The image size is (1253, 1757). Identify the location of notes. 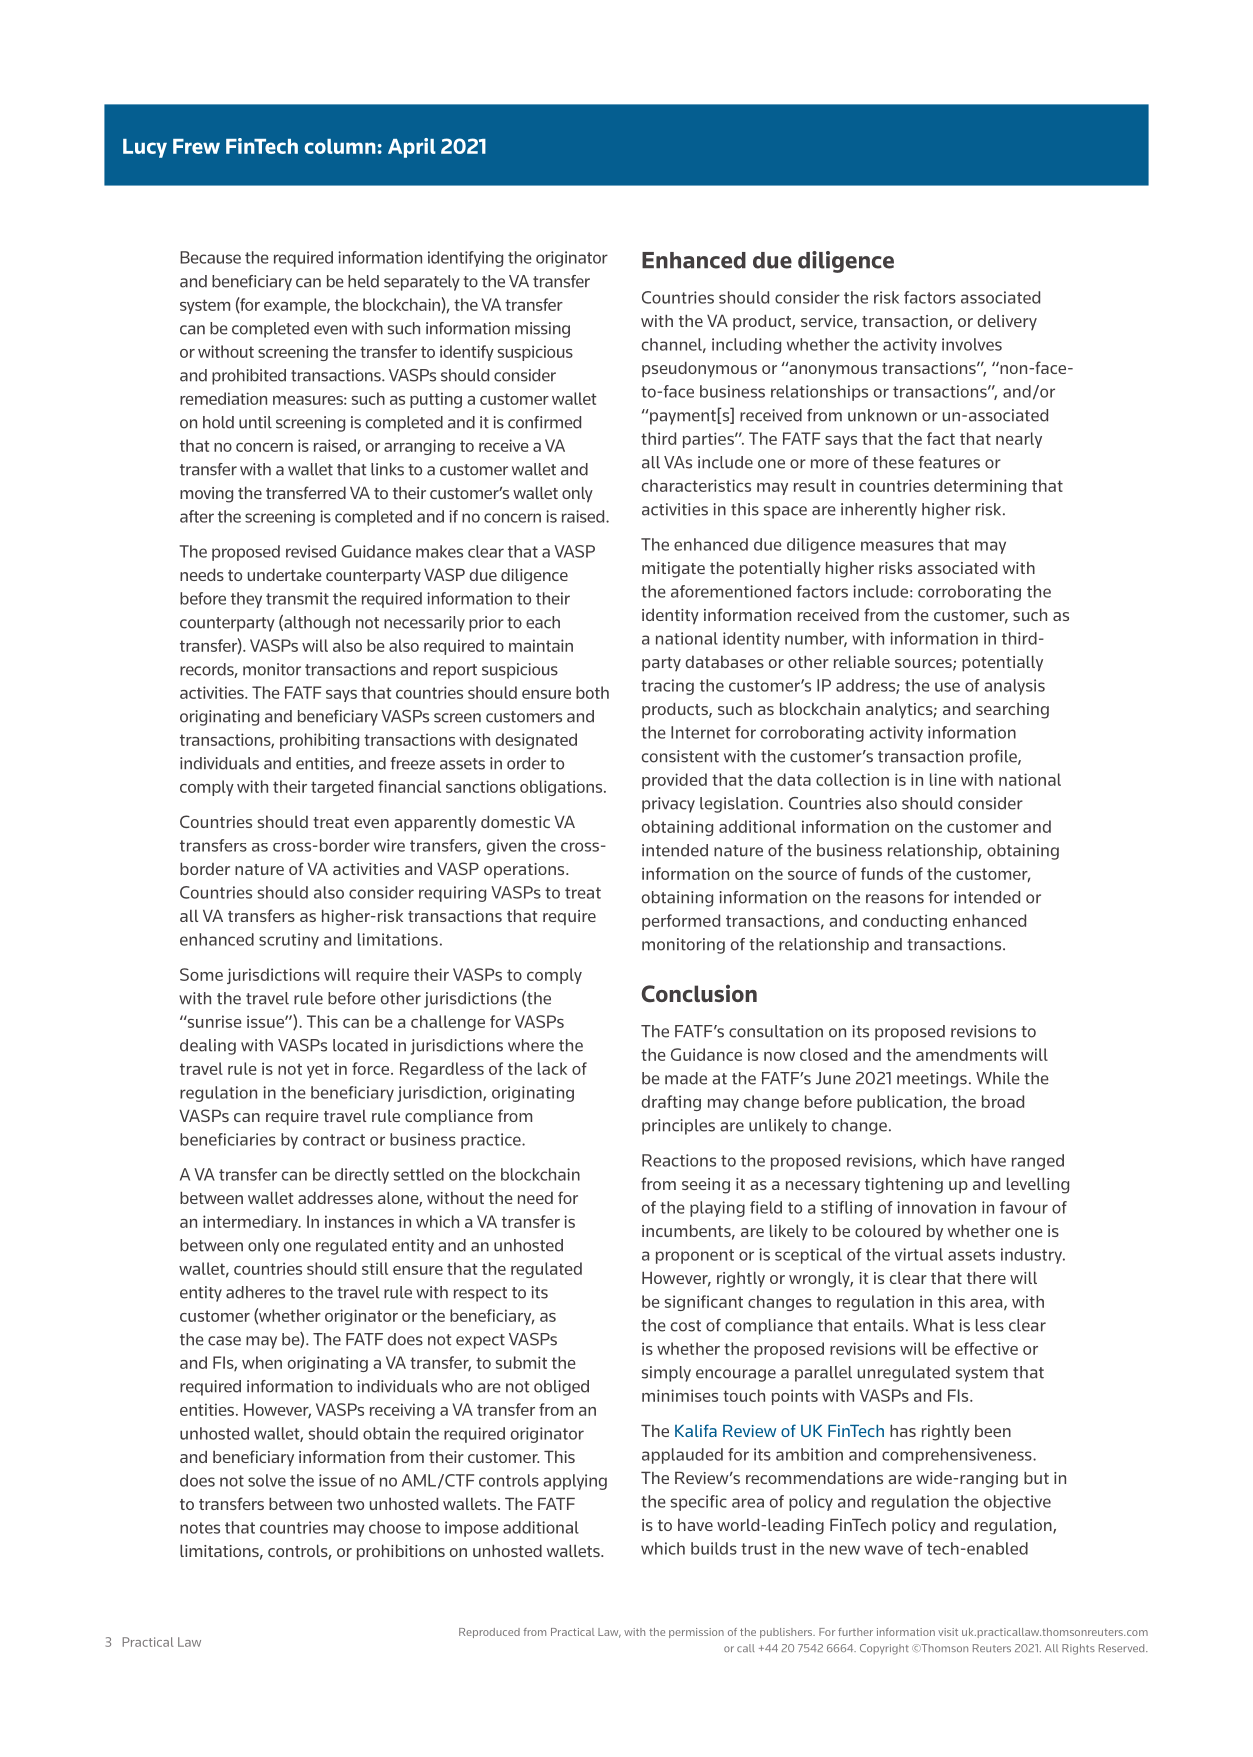
(200, 1528).
